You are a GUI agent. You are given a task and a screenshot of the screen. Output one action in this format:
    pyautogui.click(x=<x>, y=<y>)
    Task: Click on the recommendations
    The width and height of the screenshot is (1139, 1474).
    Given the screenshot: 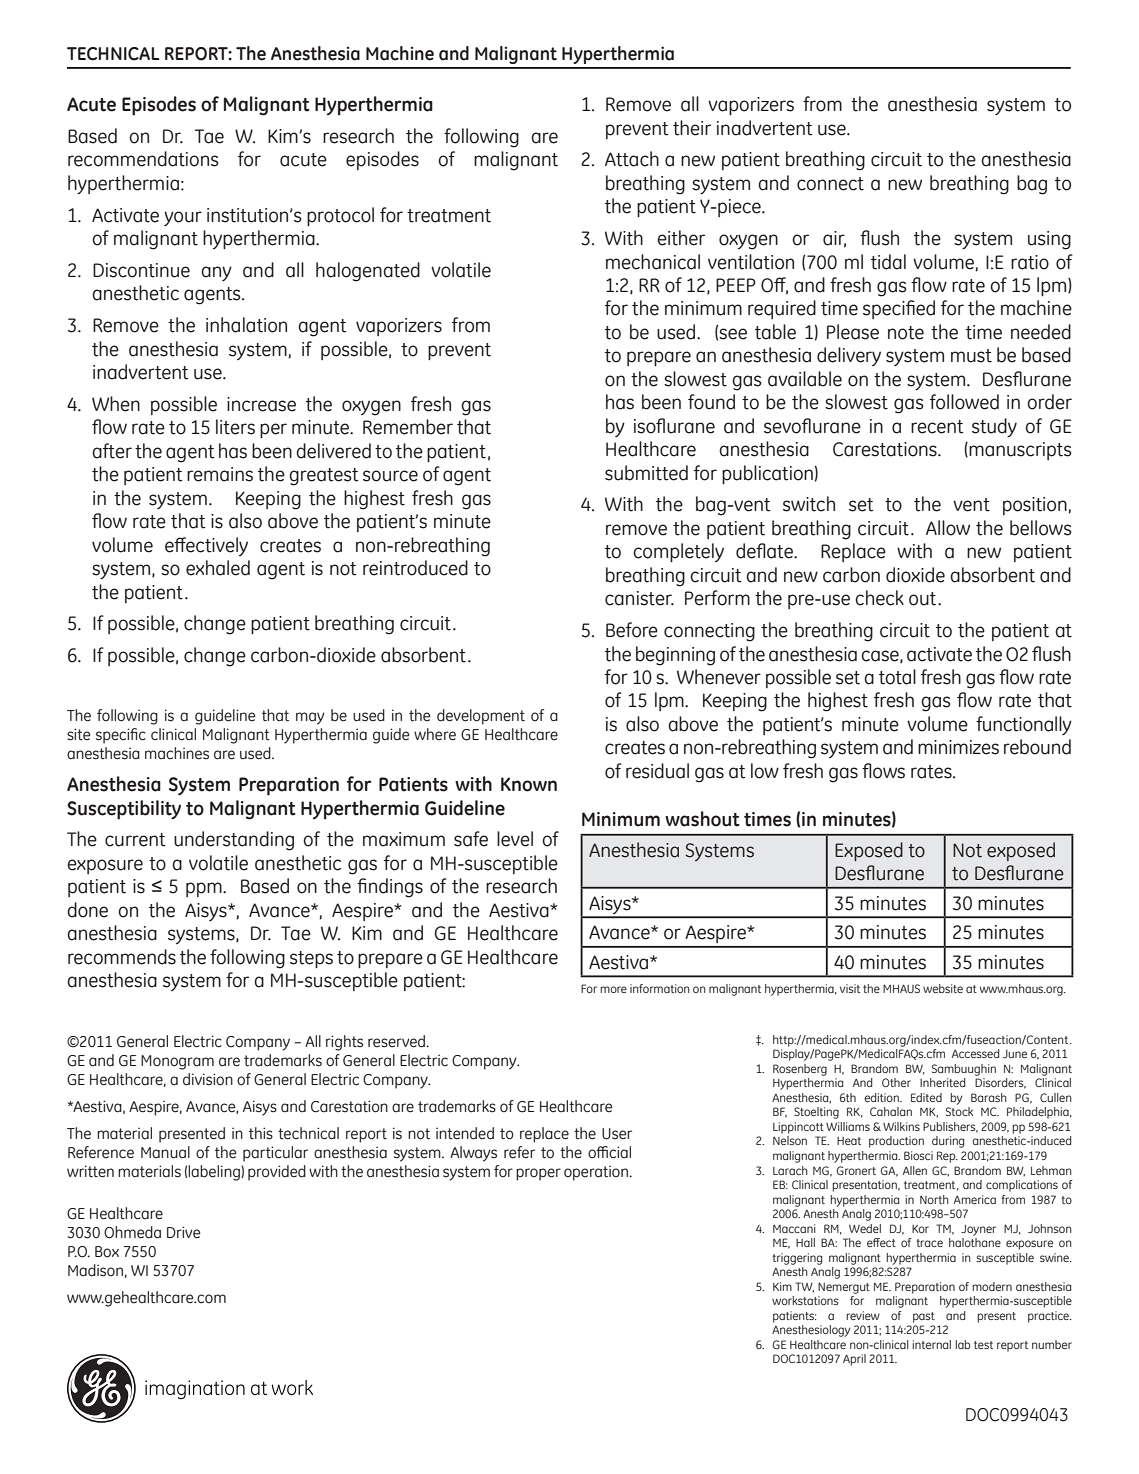 What is the action you would take?
    pyautogui.click(x=143, y=159)
